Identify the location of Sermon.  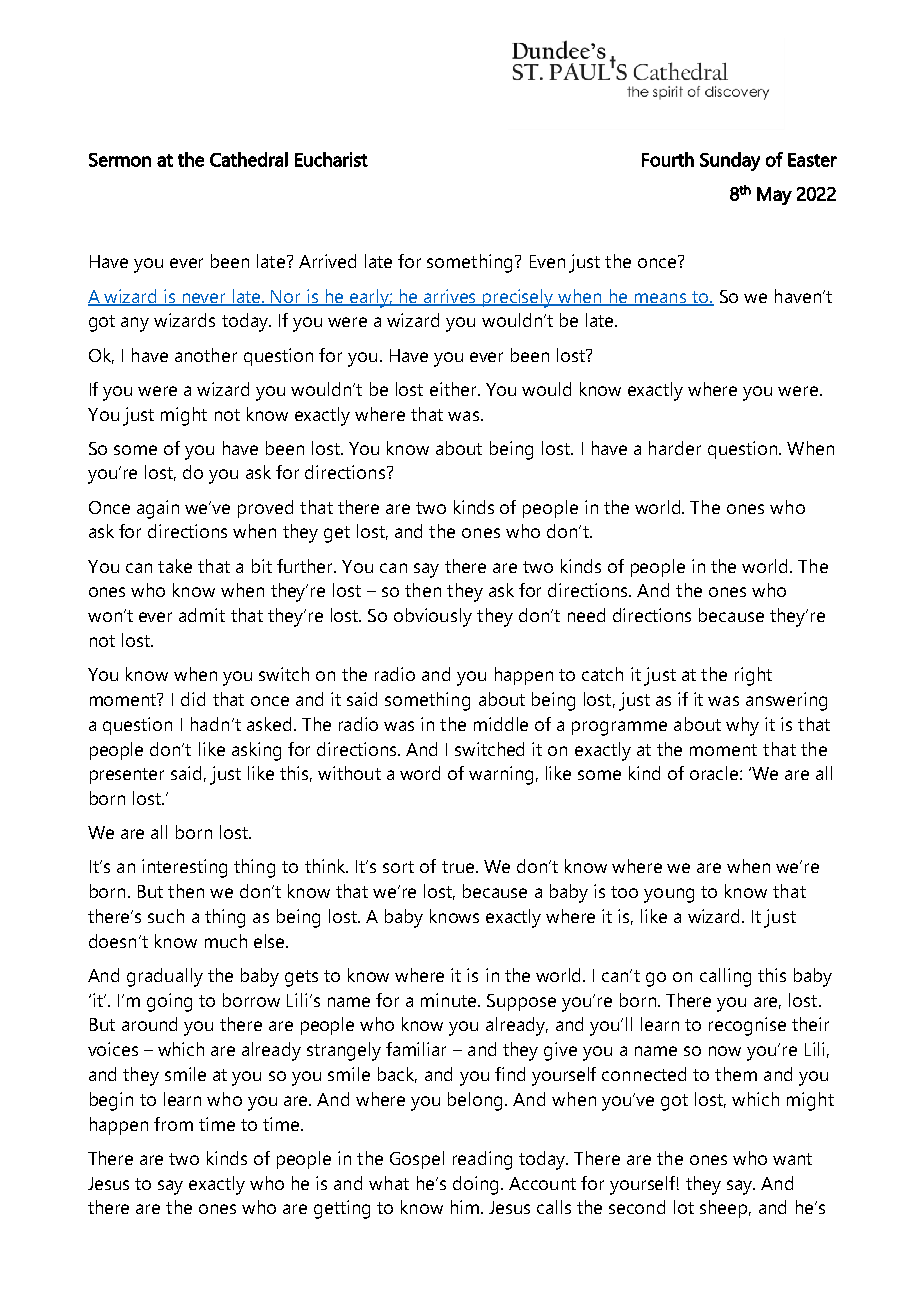
(120, 160).
